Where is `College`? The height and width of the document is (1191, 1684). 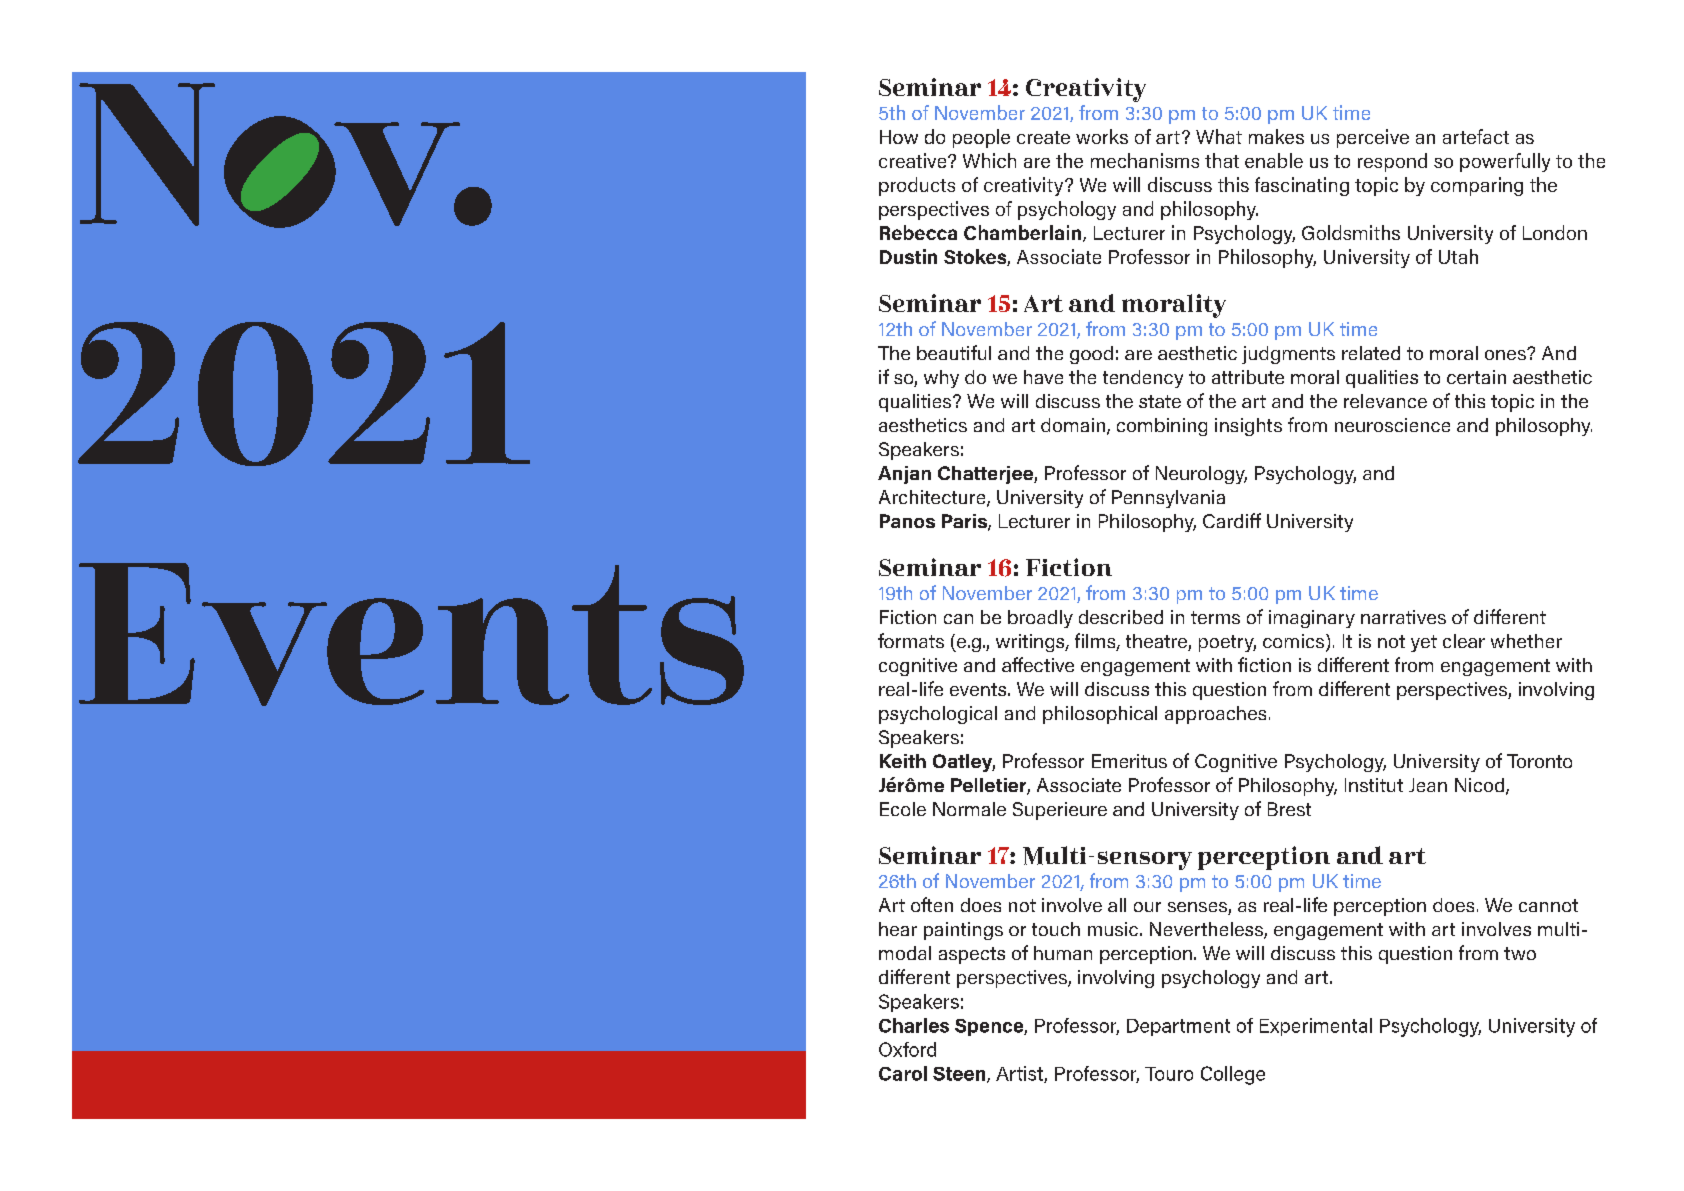 College is located at coordinates (1233, 1075).
